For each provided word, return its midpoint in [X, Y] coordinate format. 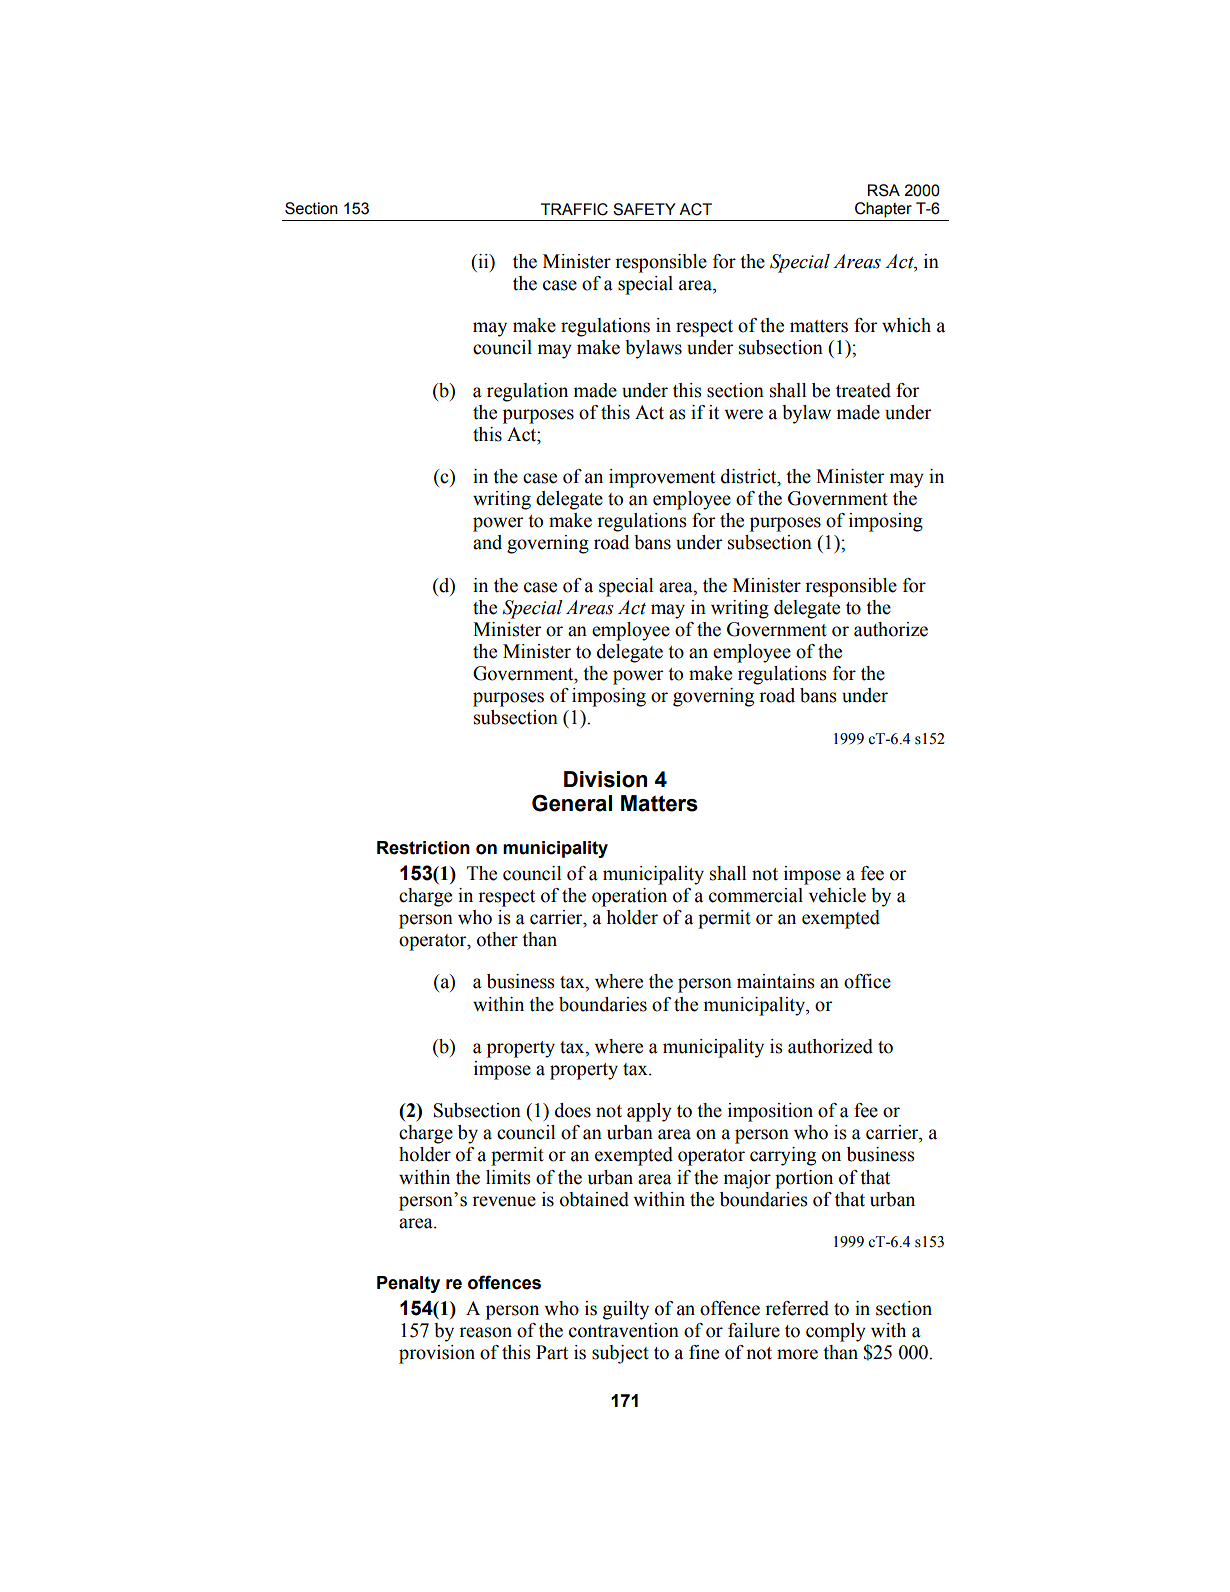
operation [629, 897]
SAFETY [644, 209]
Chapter [883, 210]
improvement [662, 478]
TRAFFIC [574, 209]
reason [485, 1332]
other [497, 939]
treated [863, 390]
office [867, 981]
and [487, 542]
